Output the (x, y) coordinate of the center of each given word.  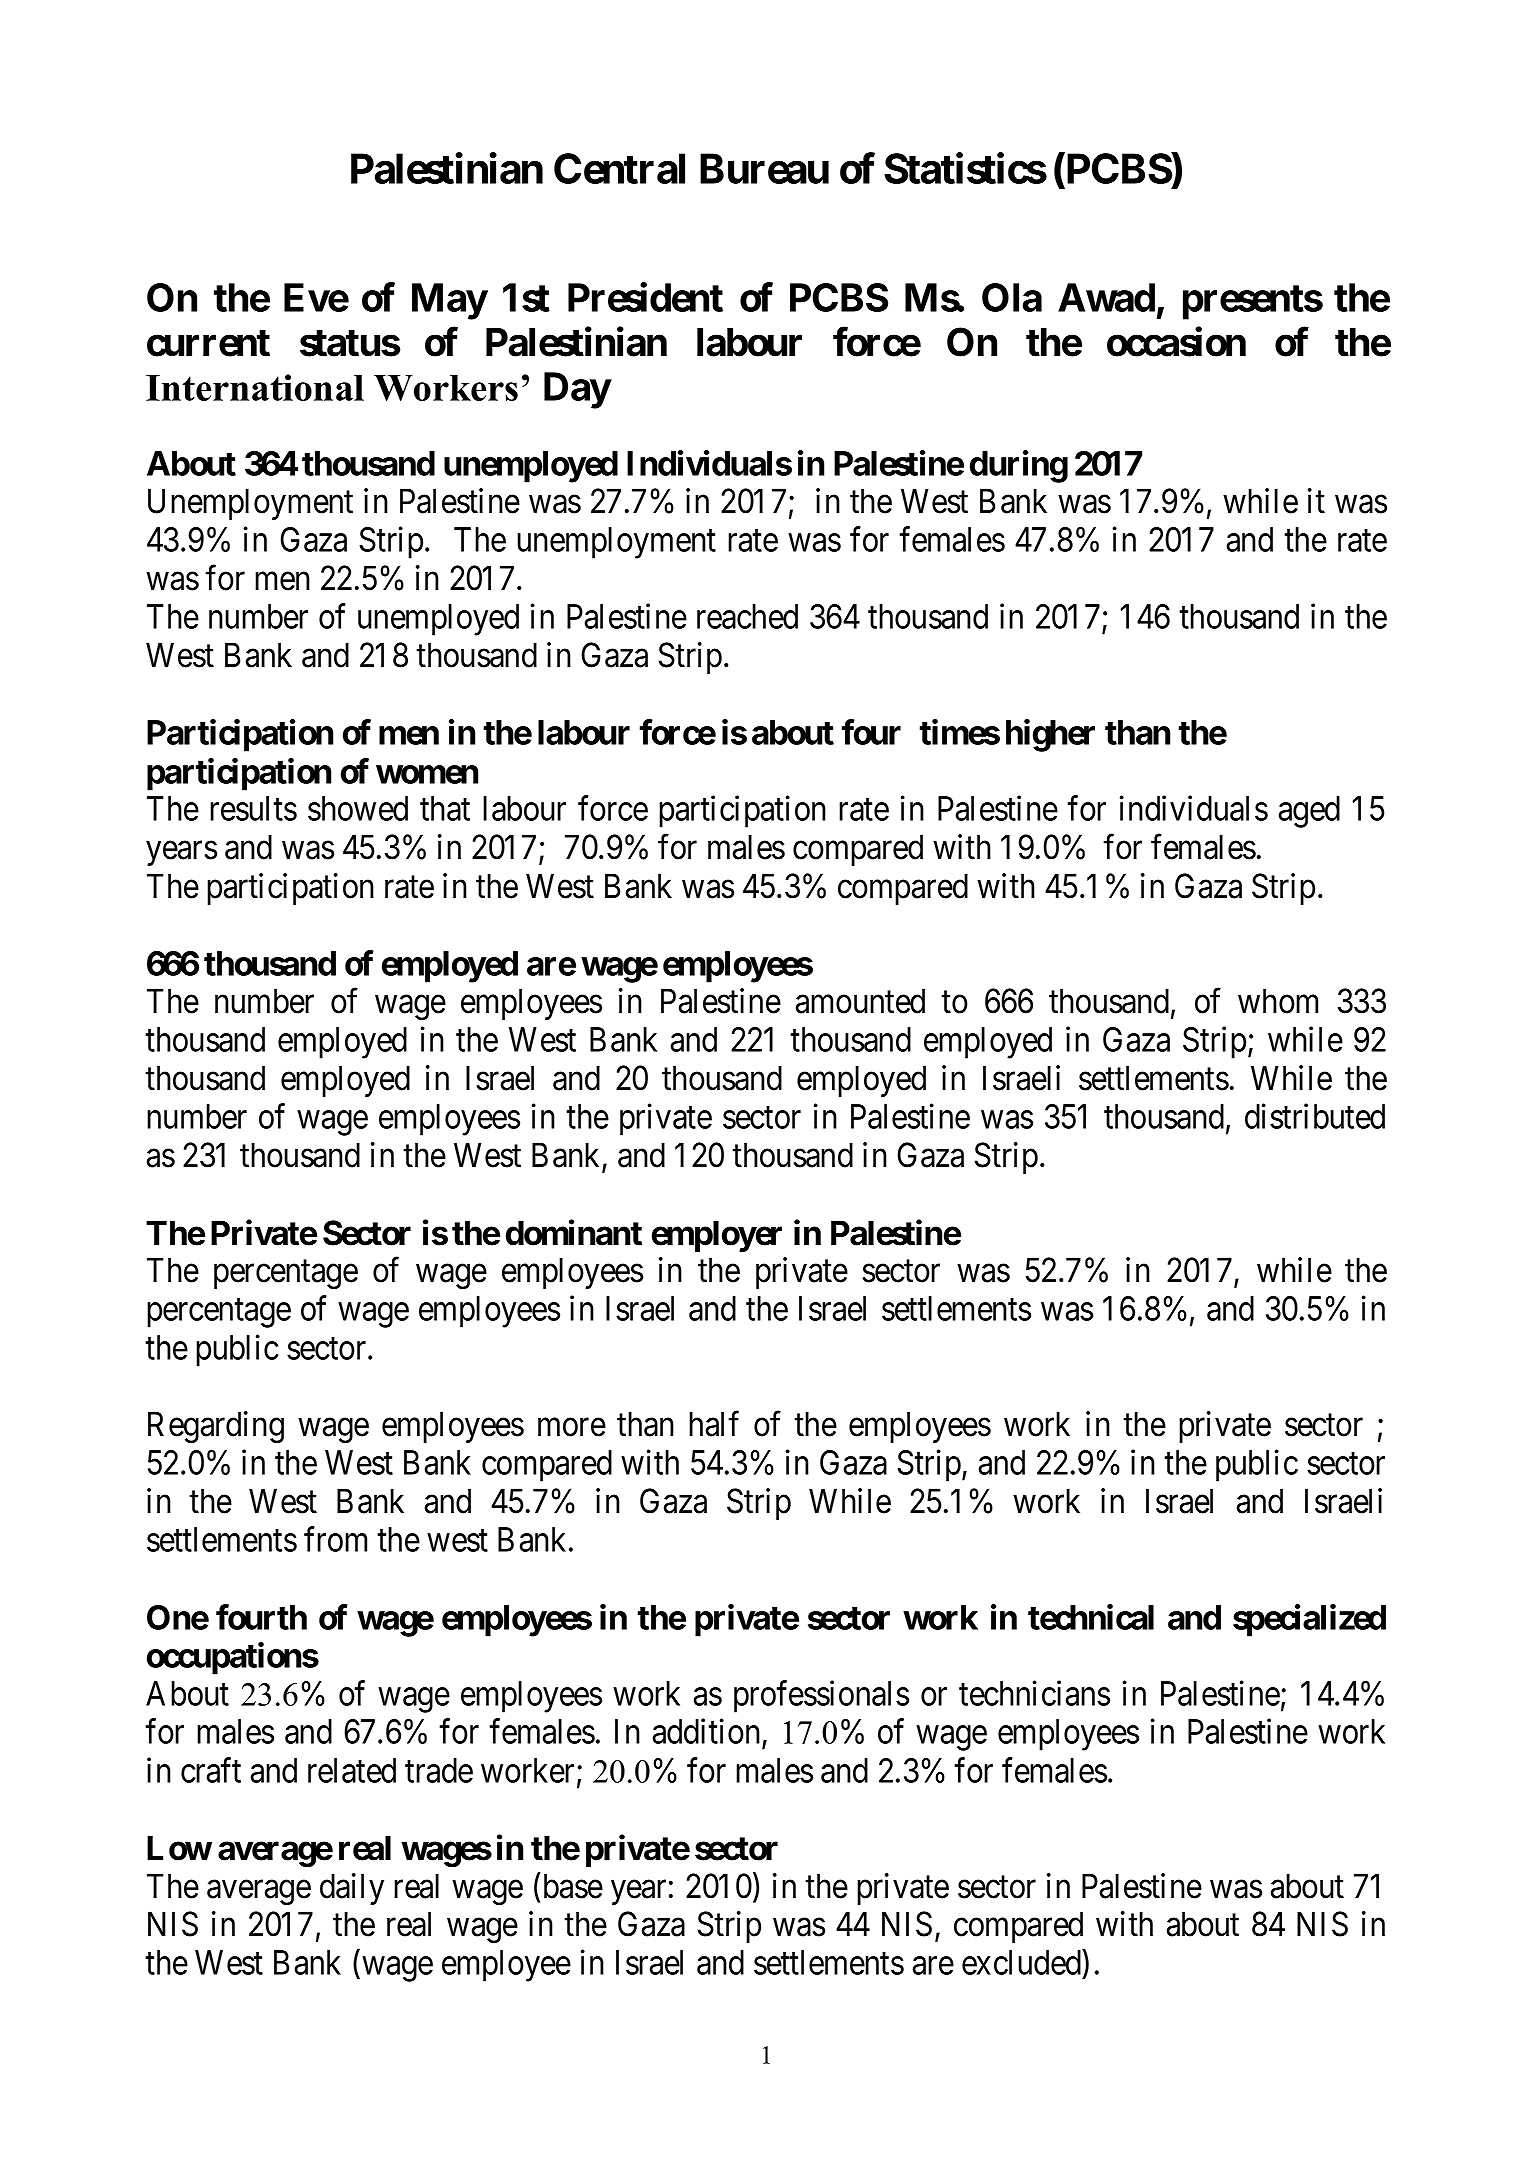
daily (352, 1889)
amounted (860, 1001)
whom (1278, 1001)
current (208, 343)
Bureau (764, 169)
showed (358, 808)
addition (708, 1733)
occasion (1176, 342)
